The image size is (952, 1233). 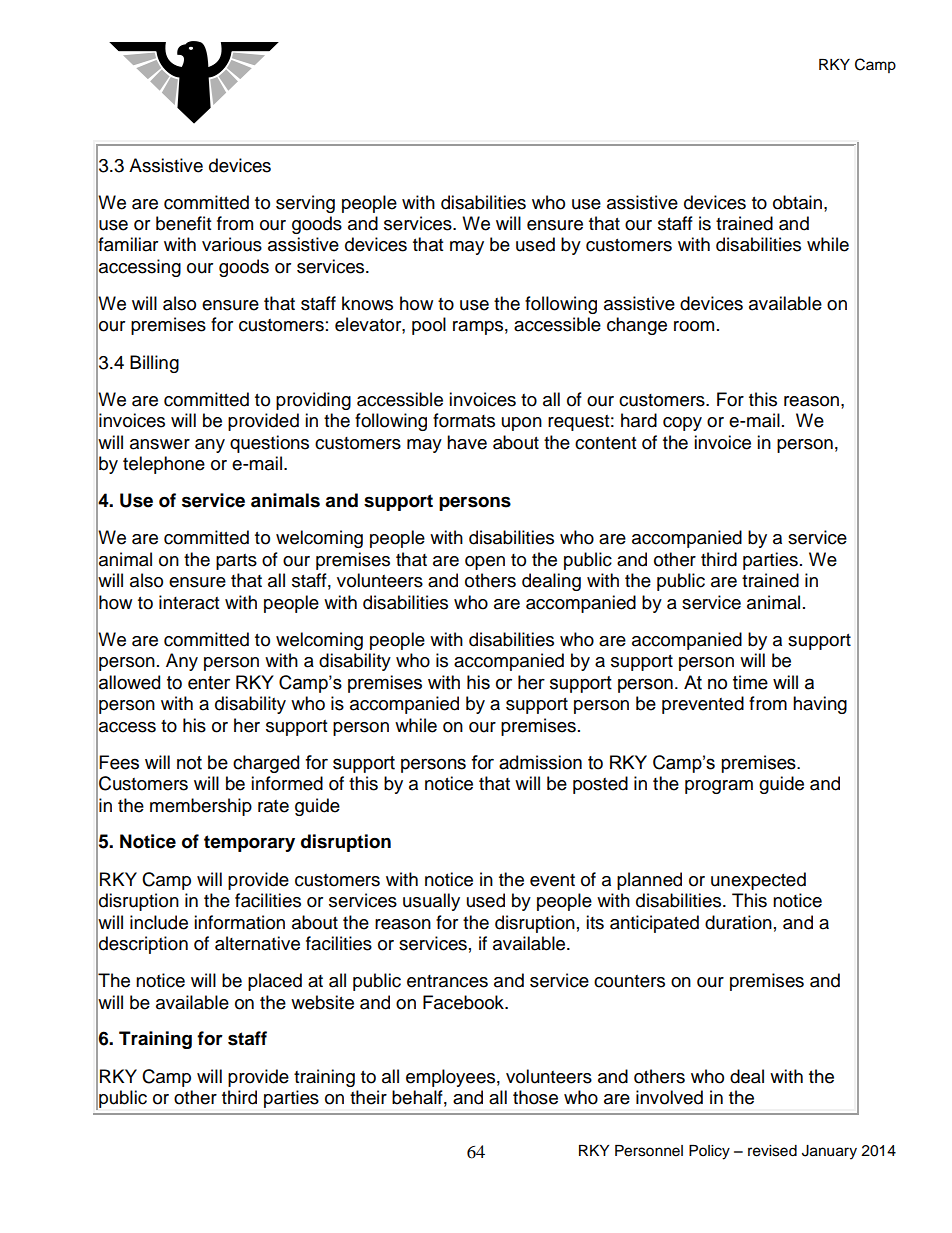 What do you see at coordinates (758, 881) in the screenshot?
I see `unexpected` at bounding box center [758, 881].
